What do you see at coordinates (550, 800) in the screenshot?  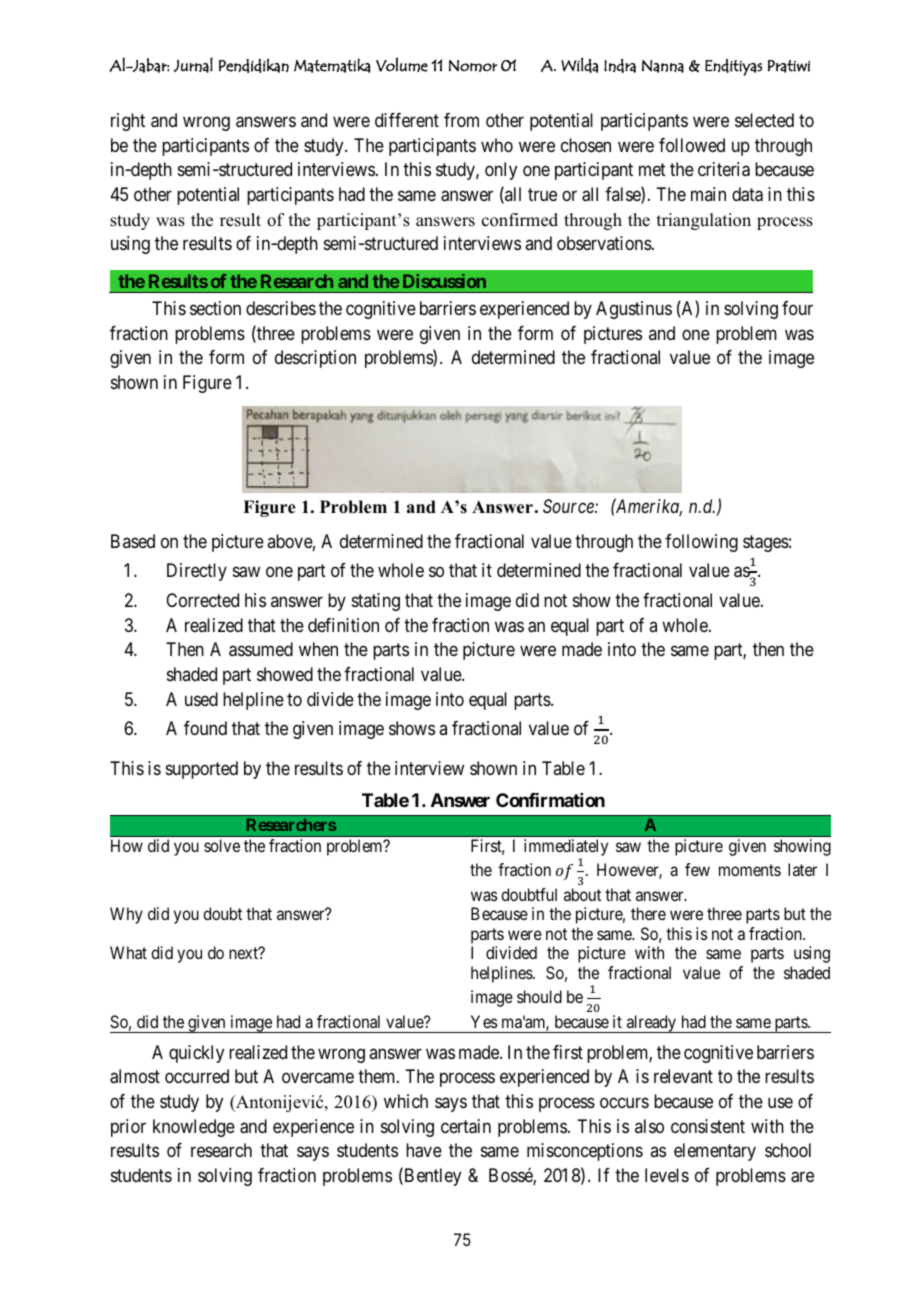 I see `Confirmation` at bounding box center [550, 800].
